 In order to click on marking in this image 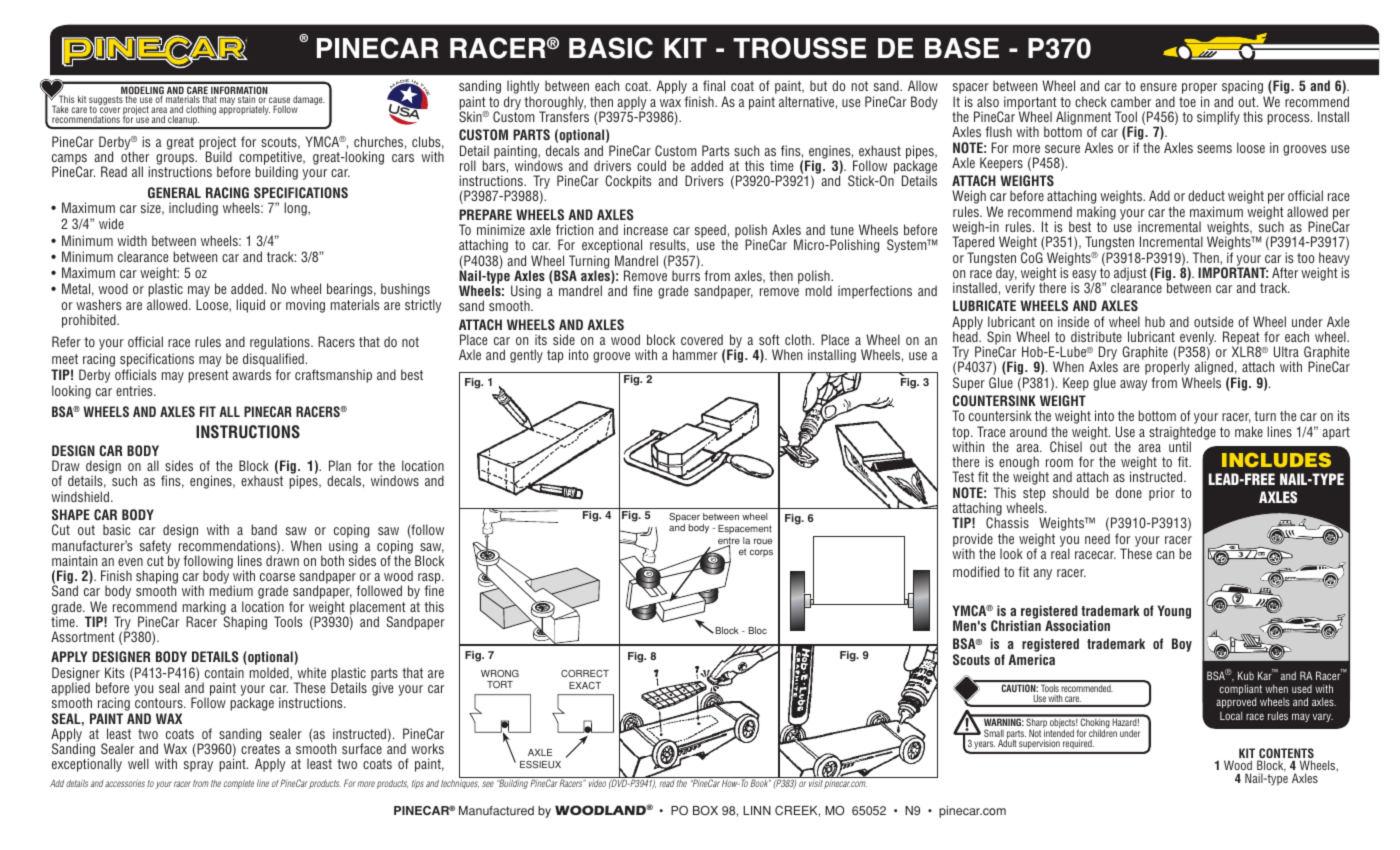, I will do `click(205, 609)`.
